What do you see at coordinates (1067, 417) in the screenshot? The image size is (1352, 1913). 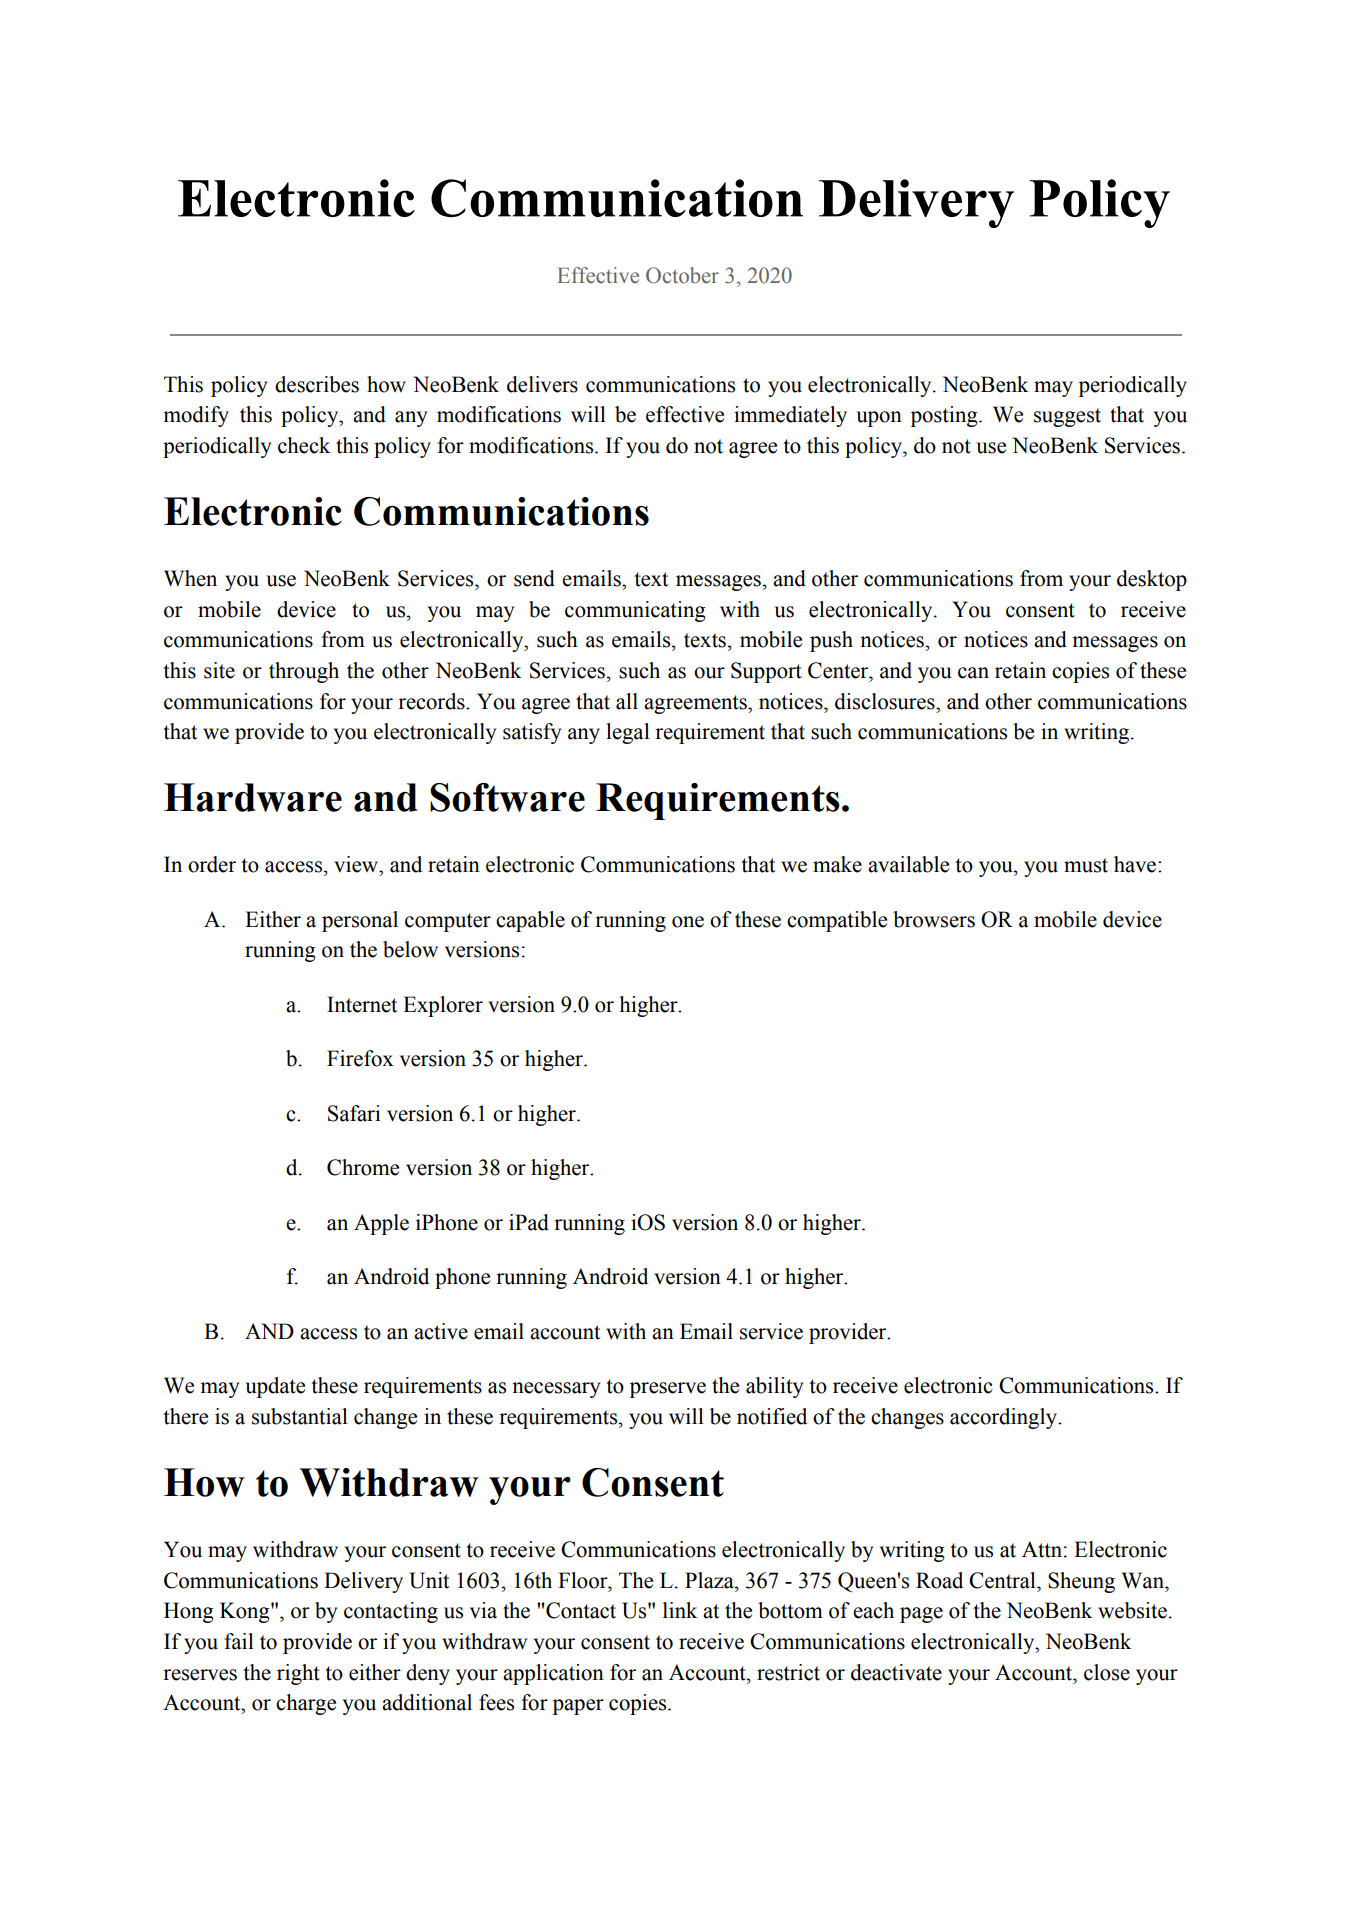 I see `suggest` at bounding box center [1067, 417].
